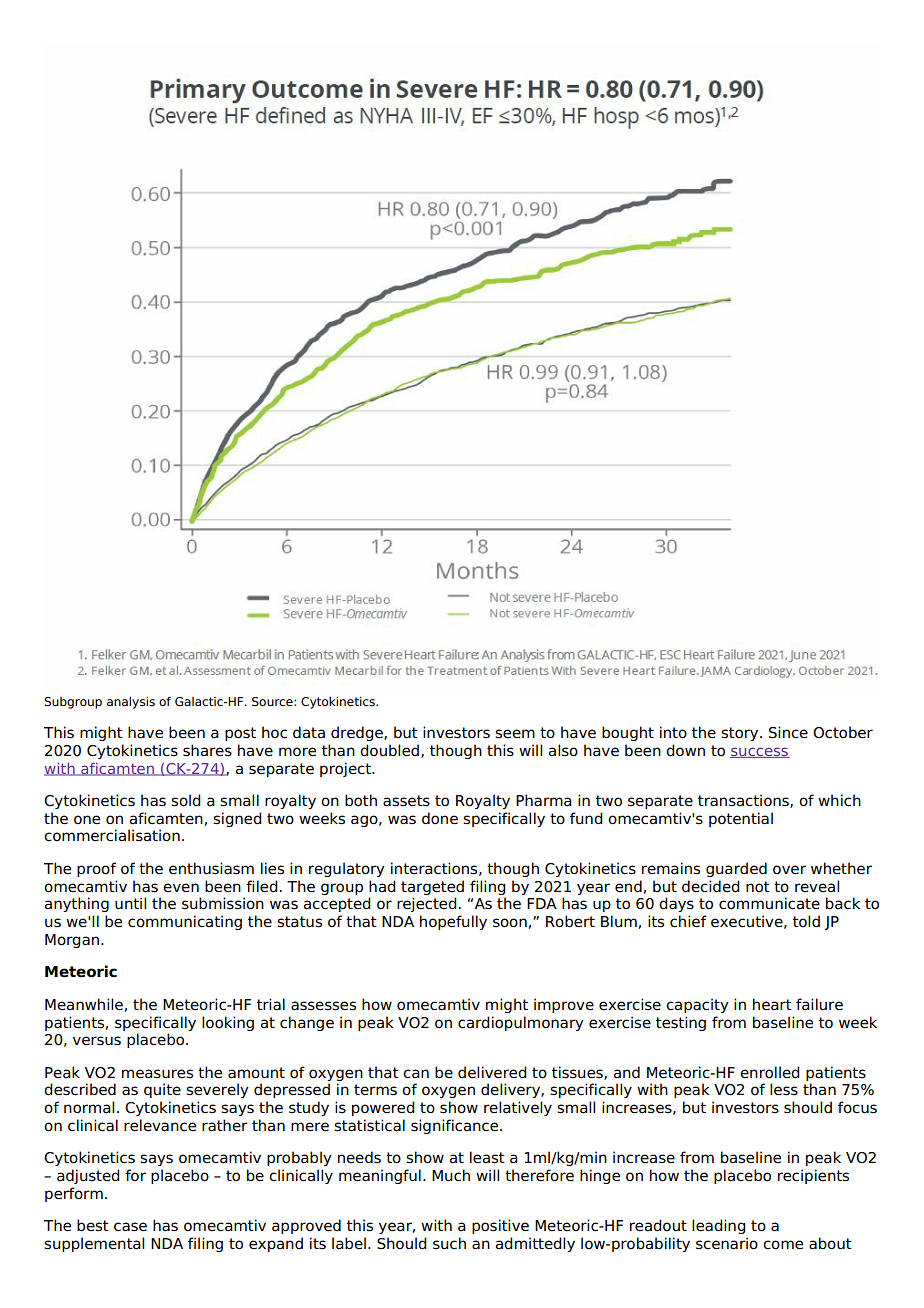  I want to click on delivered, so click(492, 1072).
